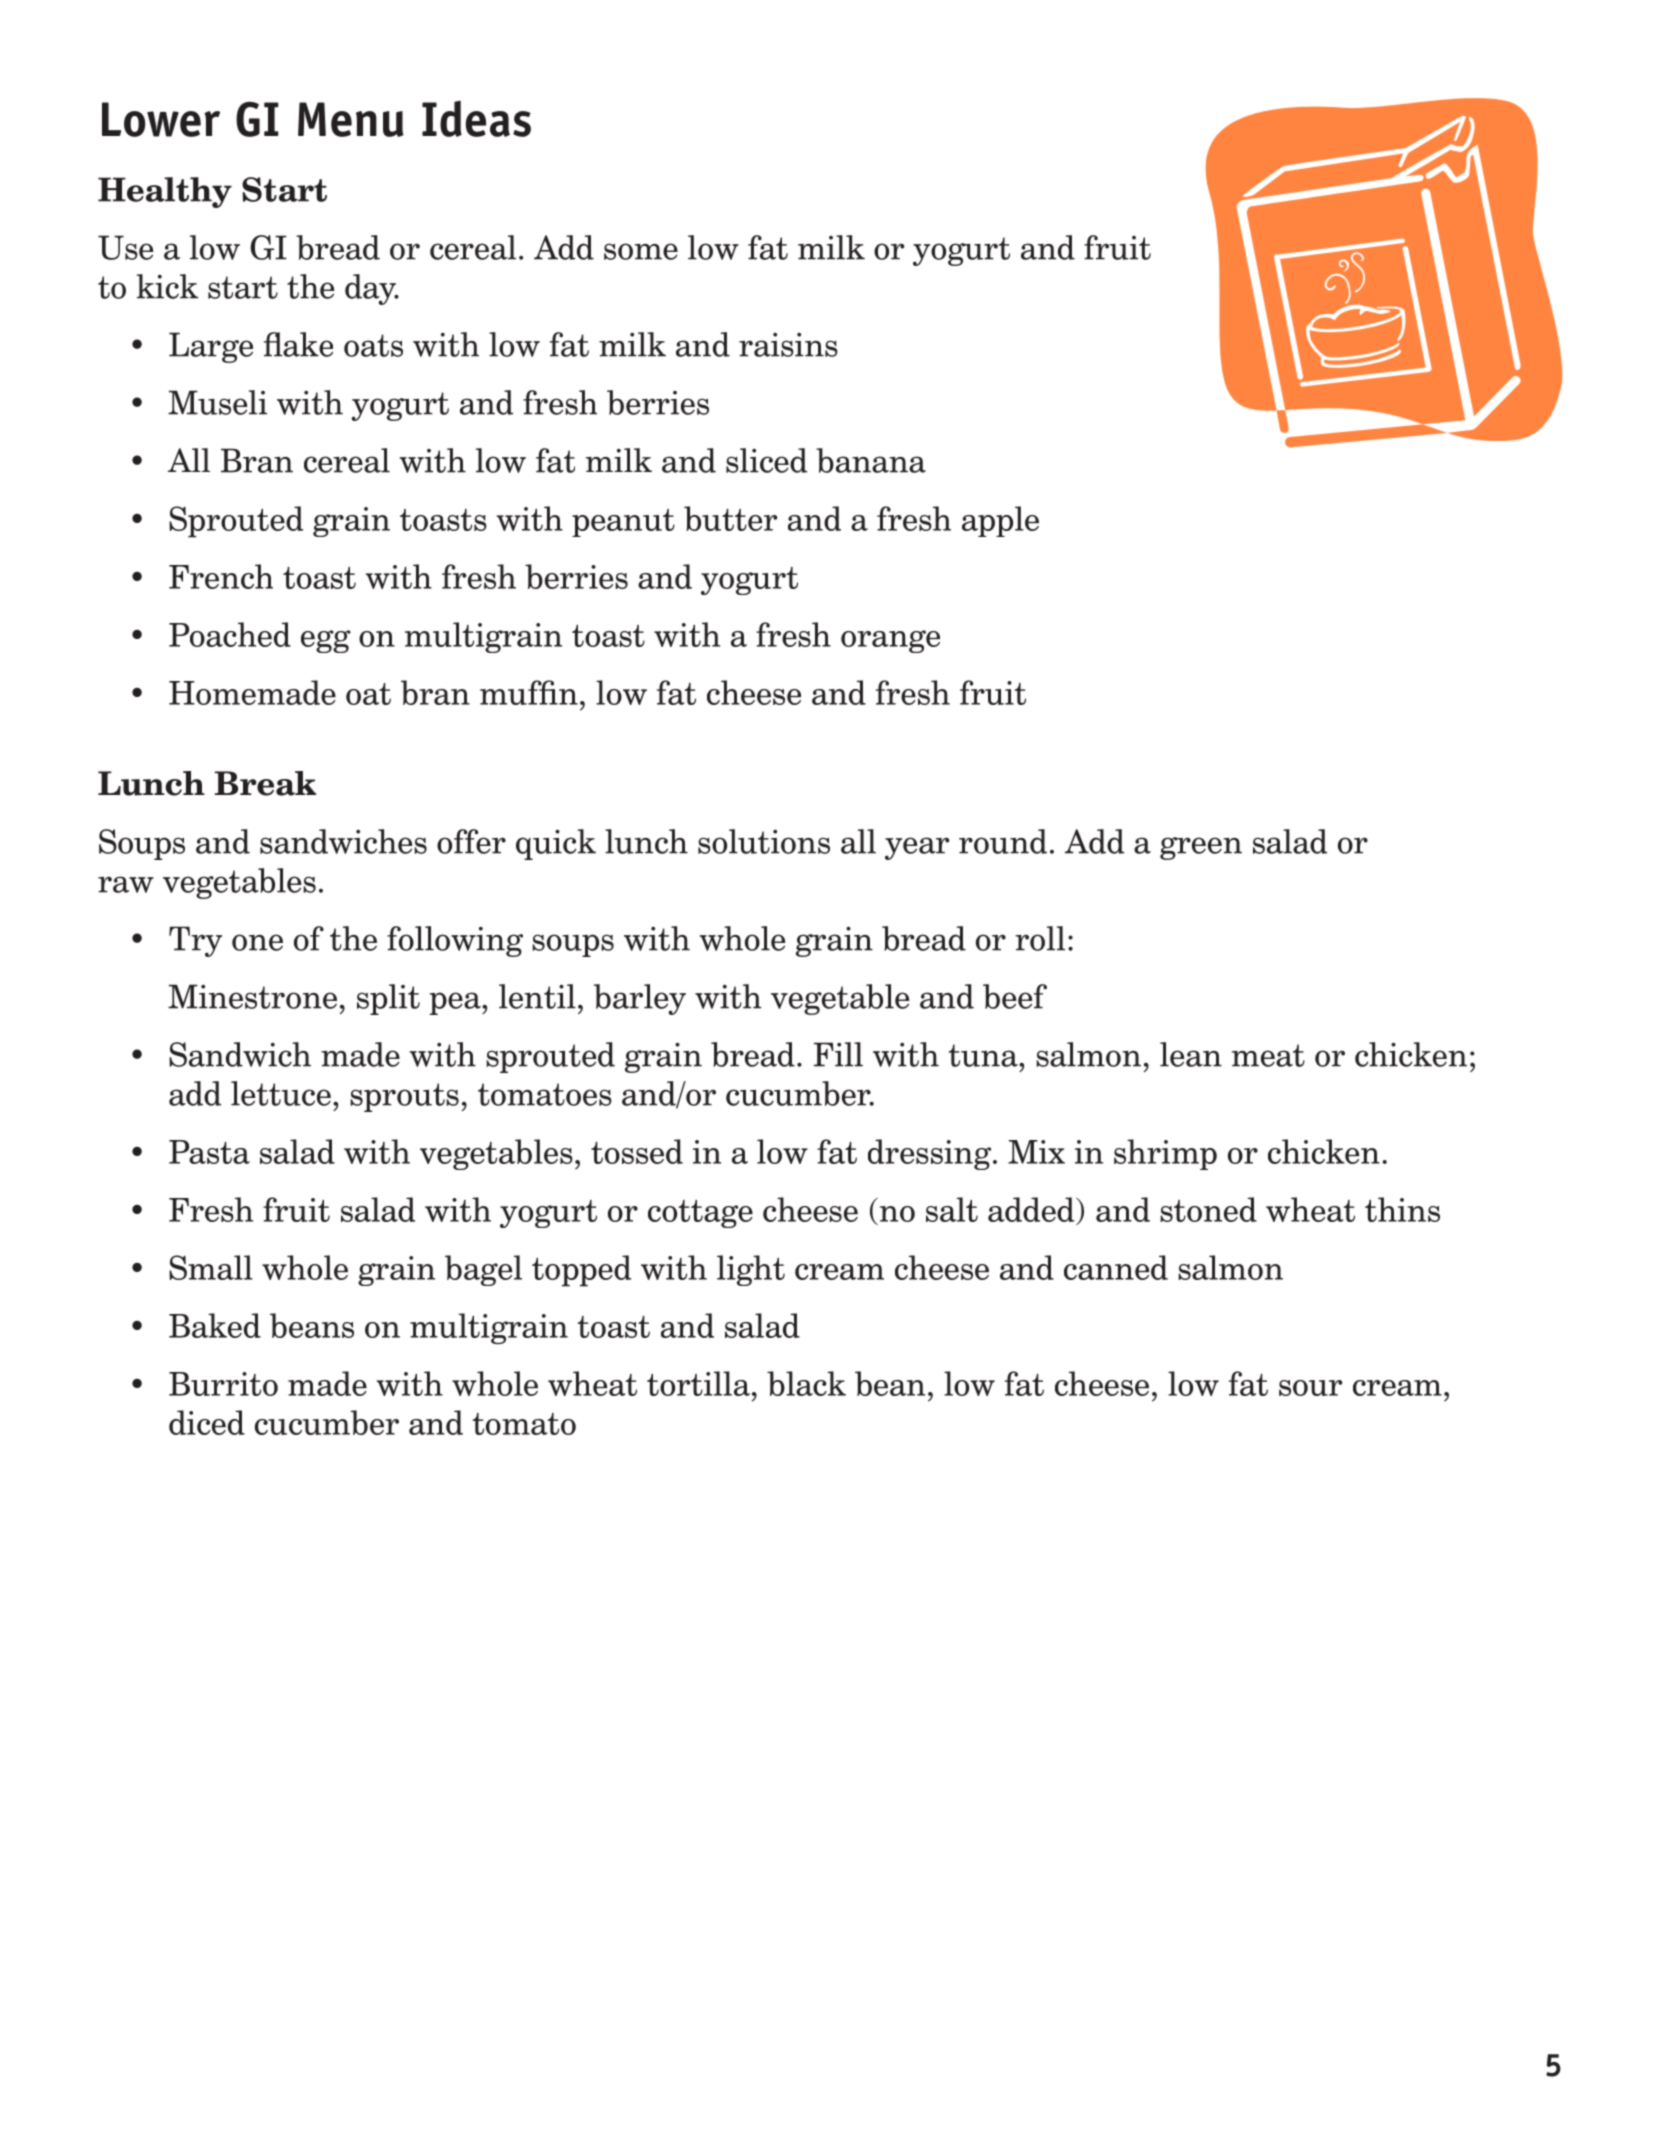  Describe the element at coordinates (640, 999) in the image. I see `barley` at that location.
